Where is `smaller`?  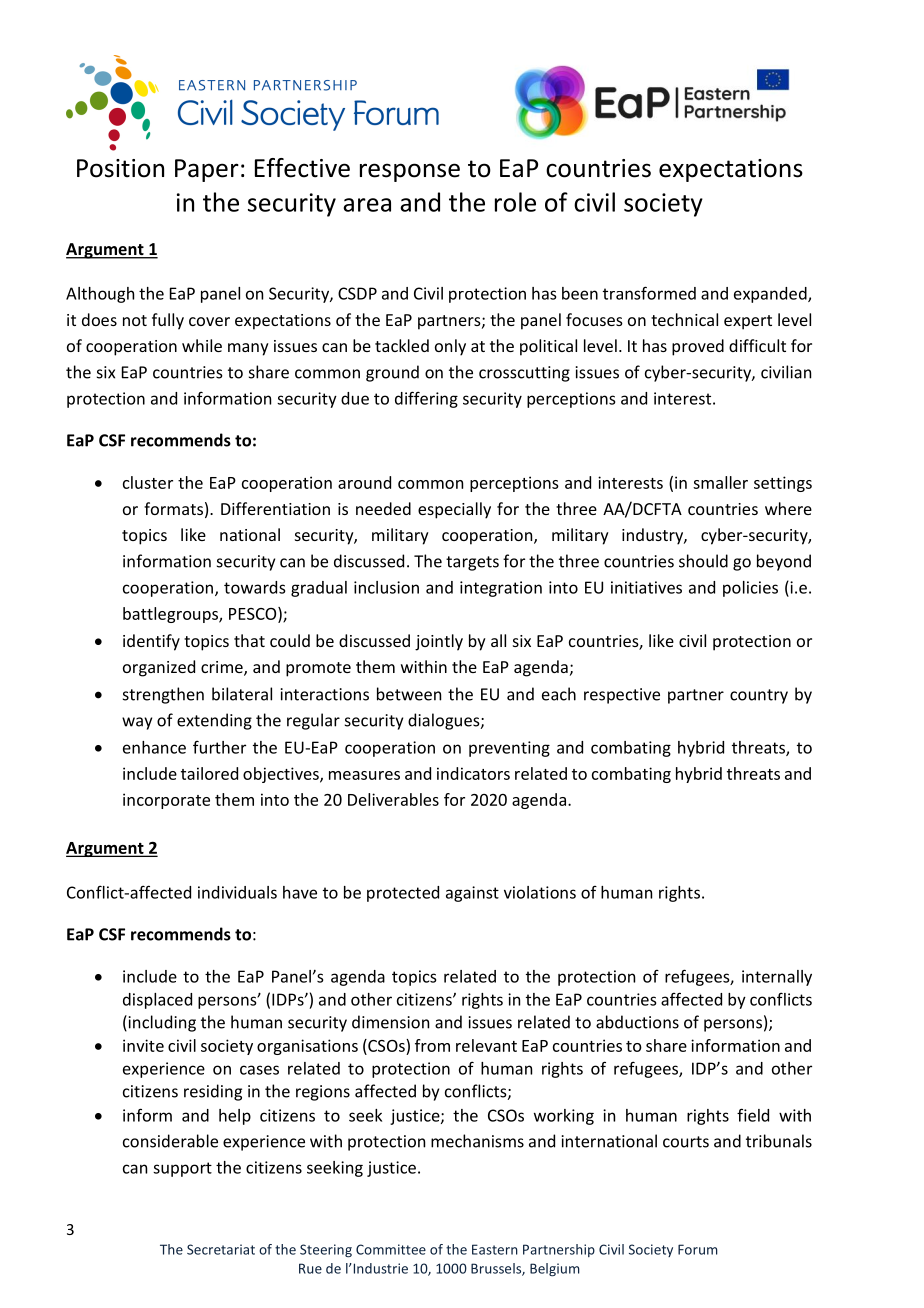 smaller is located at coordinates (720, 482).
